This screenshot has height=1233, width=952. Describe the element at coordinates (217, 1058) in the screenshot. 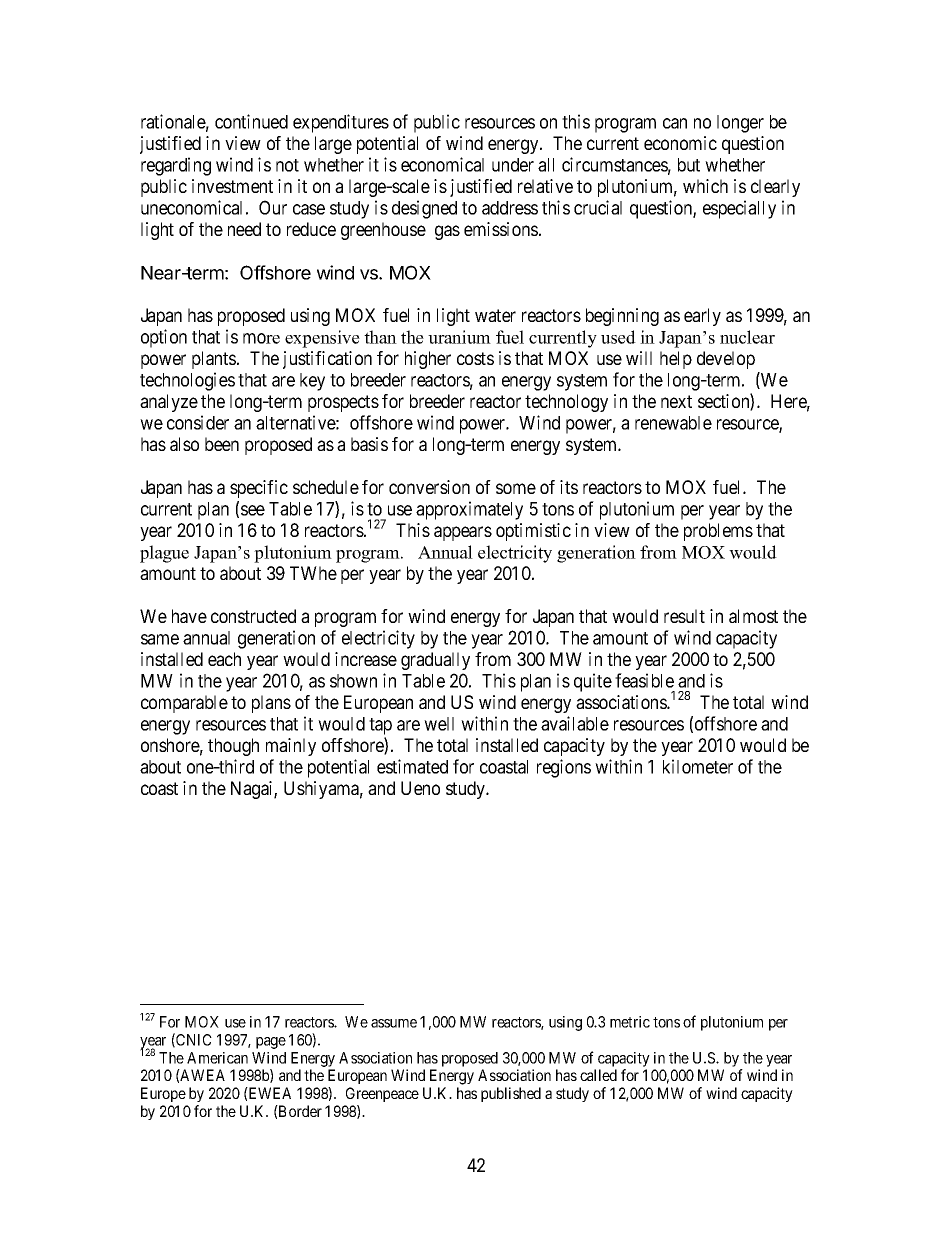

I see `American` at that location.
